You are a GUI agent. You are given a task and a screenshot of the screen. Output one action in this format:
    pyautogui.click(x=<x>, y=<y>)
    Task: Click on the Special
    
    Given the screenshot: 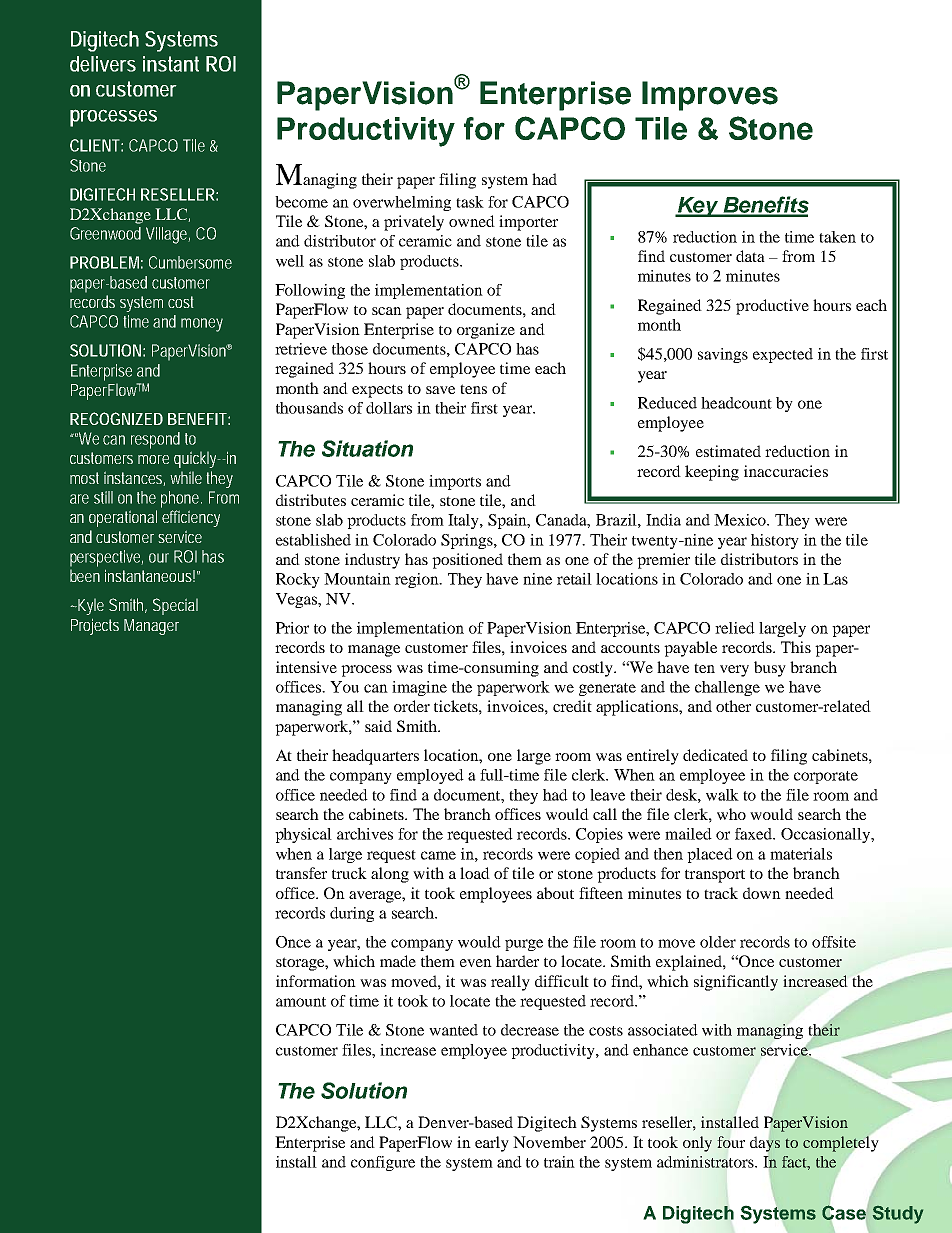 What is the action you would take?
    pyautogui.click(x=175, y=606)
